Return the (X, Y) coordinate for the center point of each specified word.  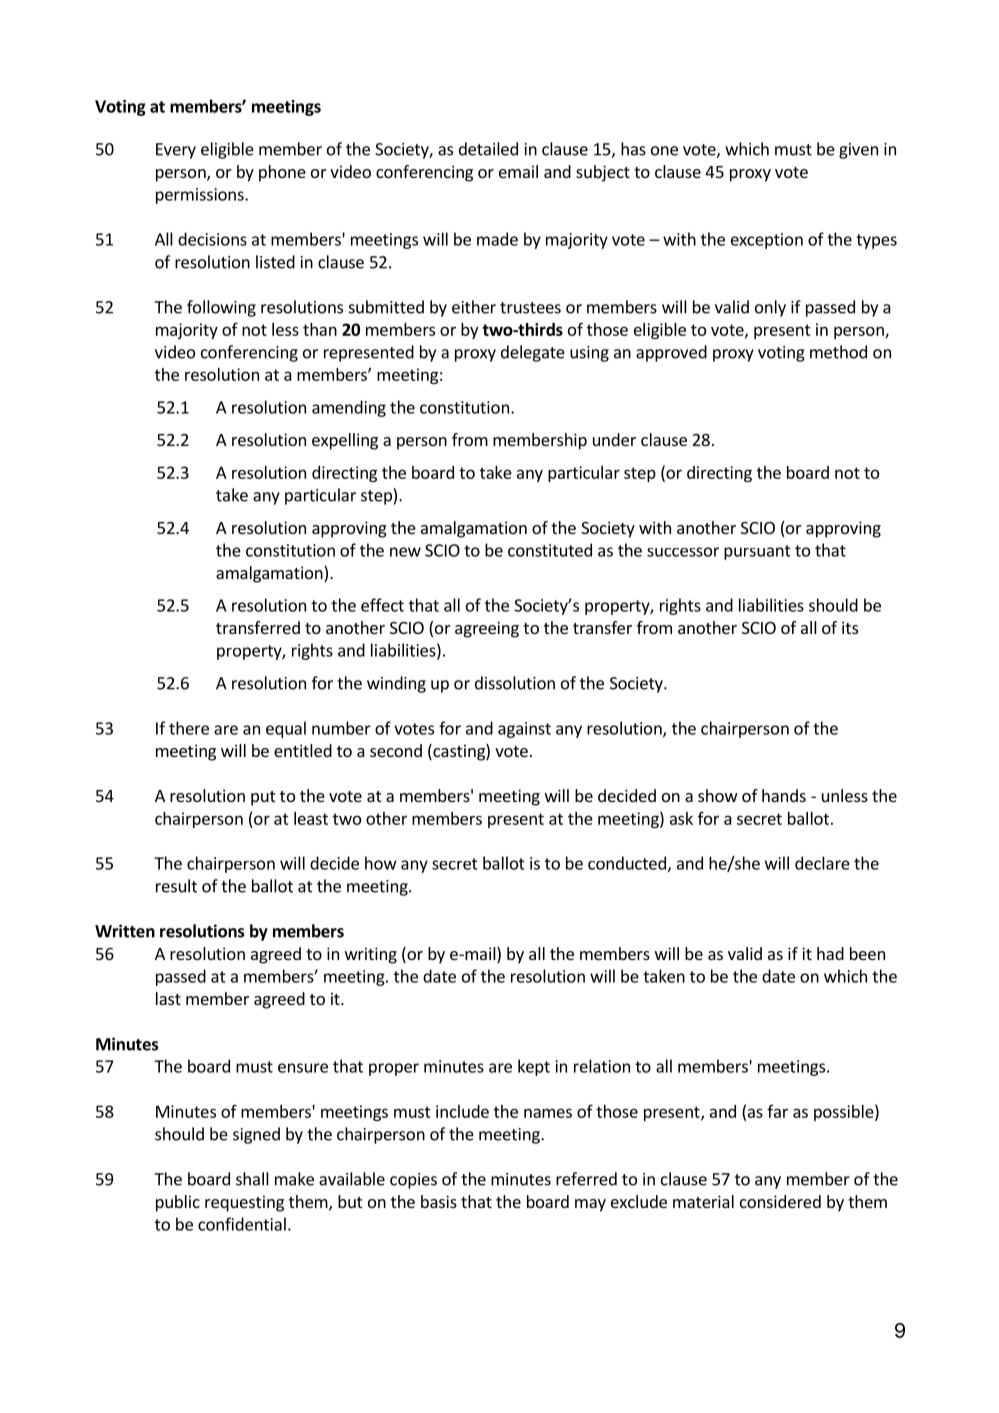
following (221, 308)
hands (784, 795)
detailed (488, 149)
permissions (201, 196)
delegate (533, 353)
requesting (244, 1203)
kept (534, 1067)
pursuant (757, 552)
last (168, 998)
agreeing (487, 629)
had (830, 953)
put (263, 798)
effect (382, 605)
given (858, 151)
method (838, 352)
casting (459, 752)
